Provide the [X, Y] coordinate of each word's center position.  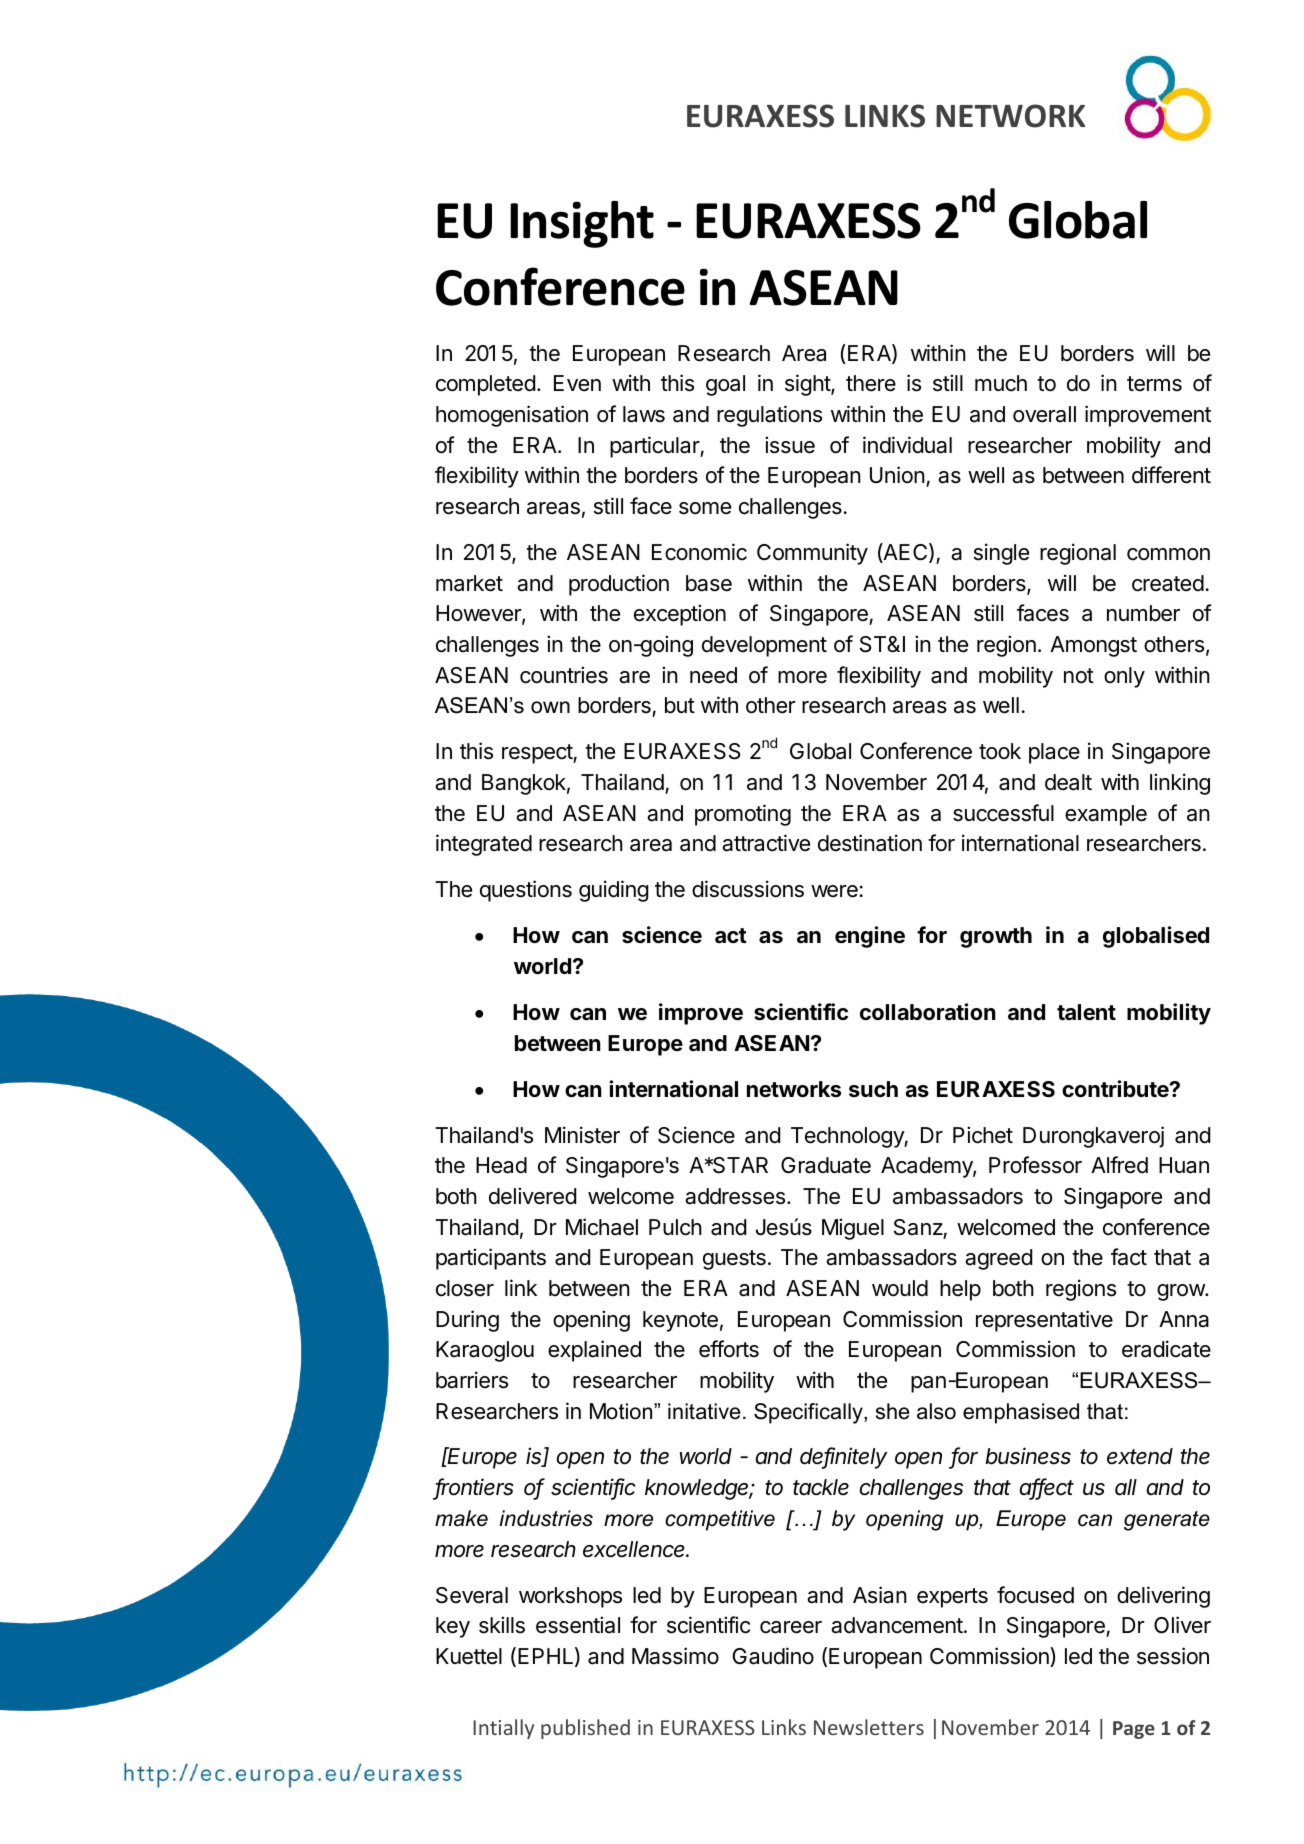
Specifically [809, 1413]
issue [790, 445]
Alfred [1119, 1165]
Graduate [826, 1165]
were [834, 891]
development [764, 646]
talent [1086, 1012]
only [1124, 677]
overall [1044, 414]
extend [1140, 1456]
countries [564, 675]
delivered [532, 1196]
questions [526, 891]
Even [577, 383]
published [585, 1729]
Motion [622, 1411]
